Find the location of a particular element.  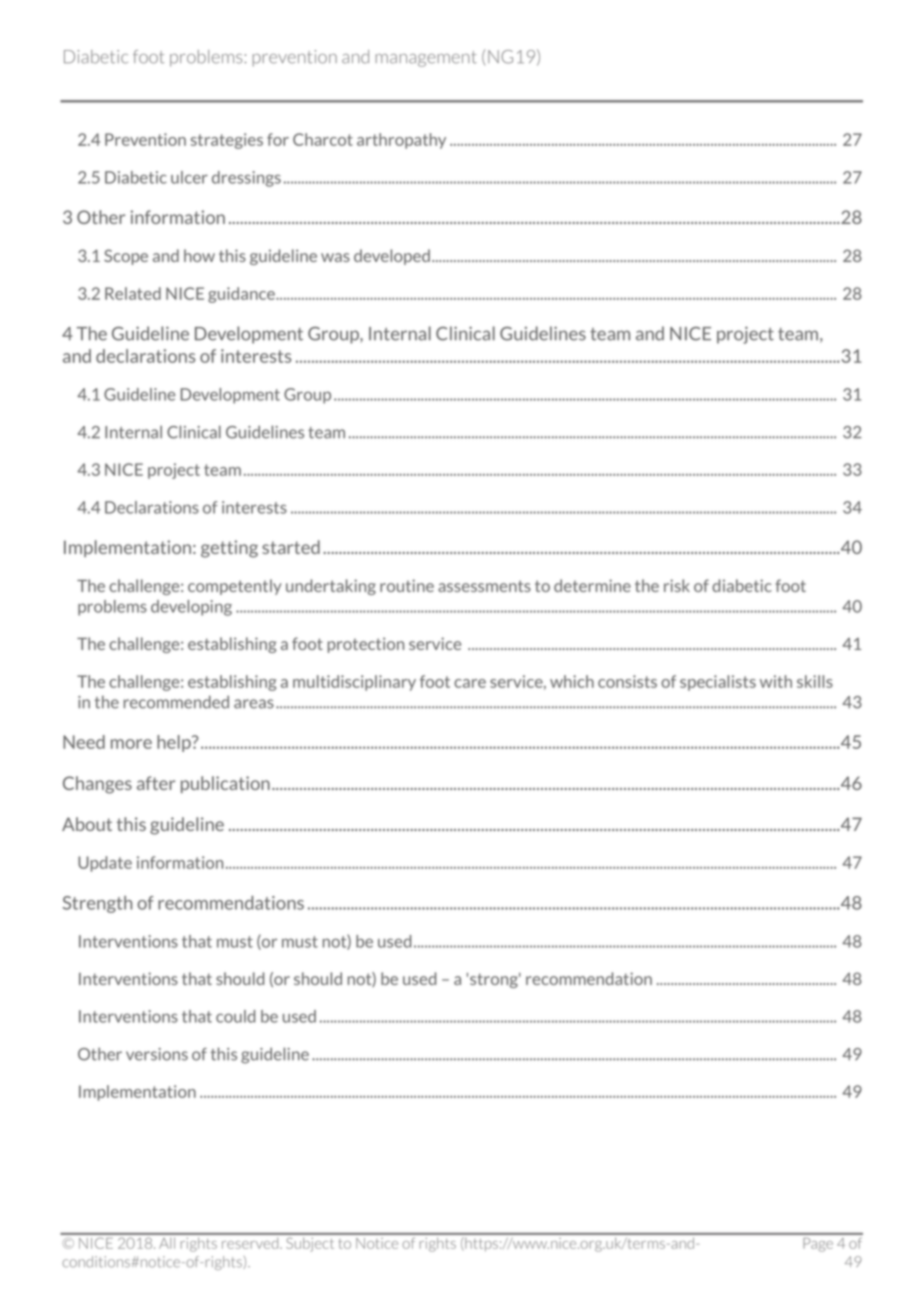

developed is located at coordinates (392, 257).
